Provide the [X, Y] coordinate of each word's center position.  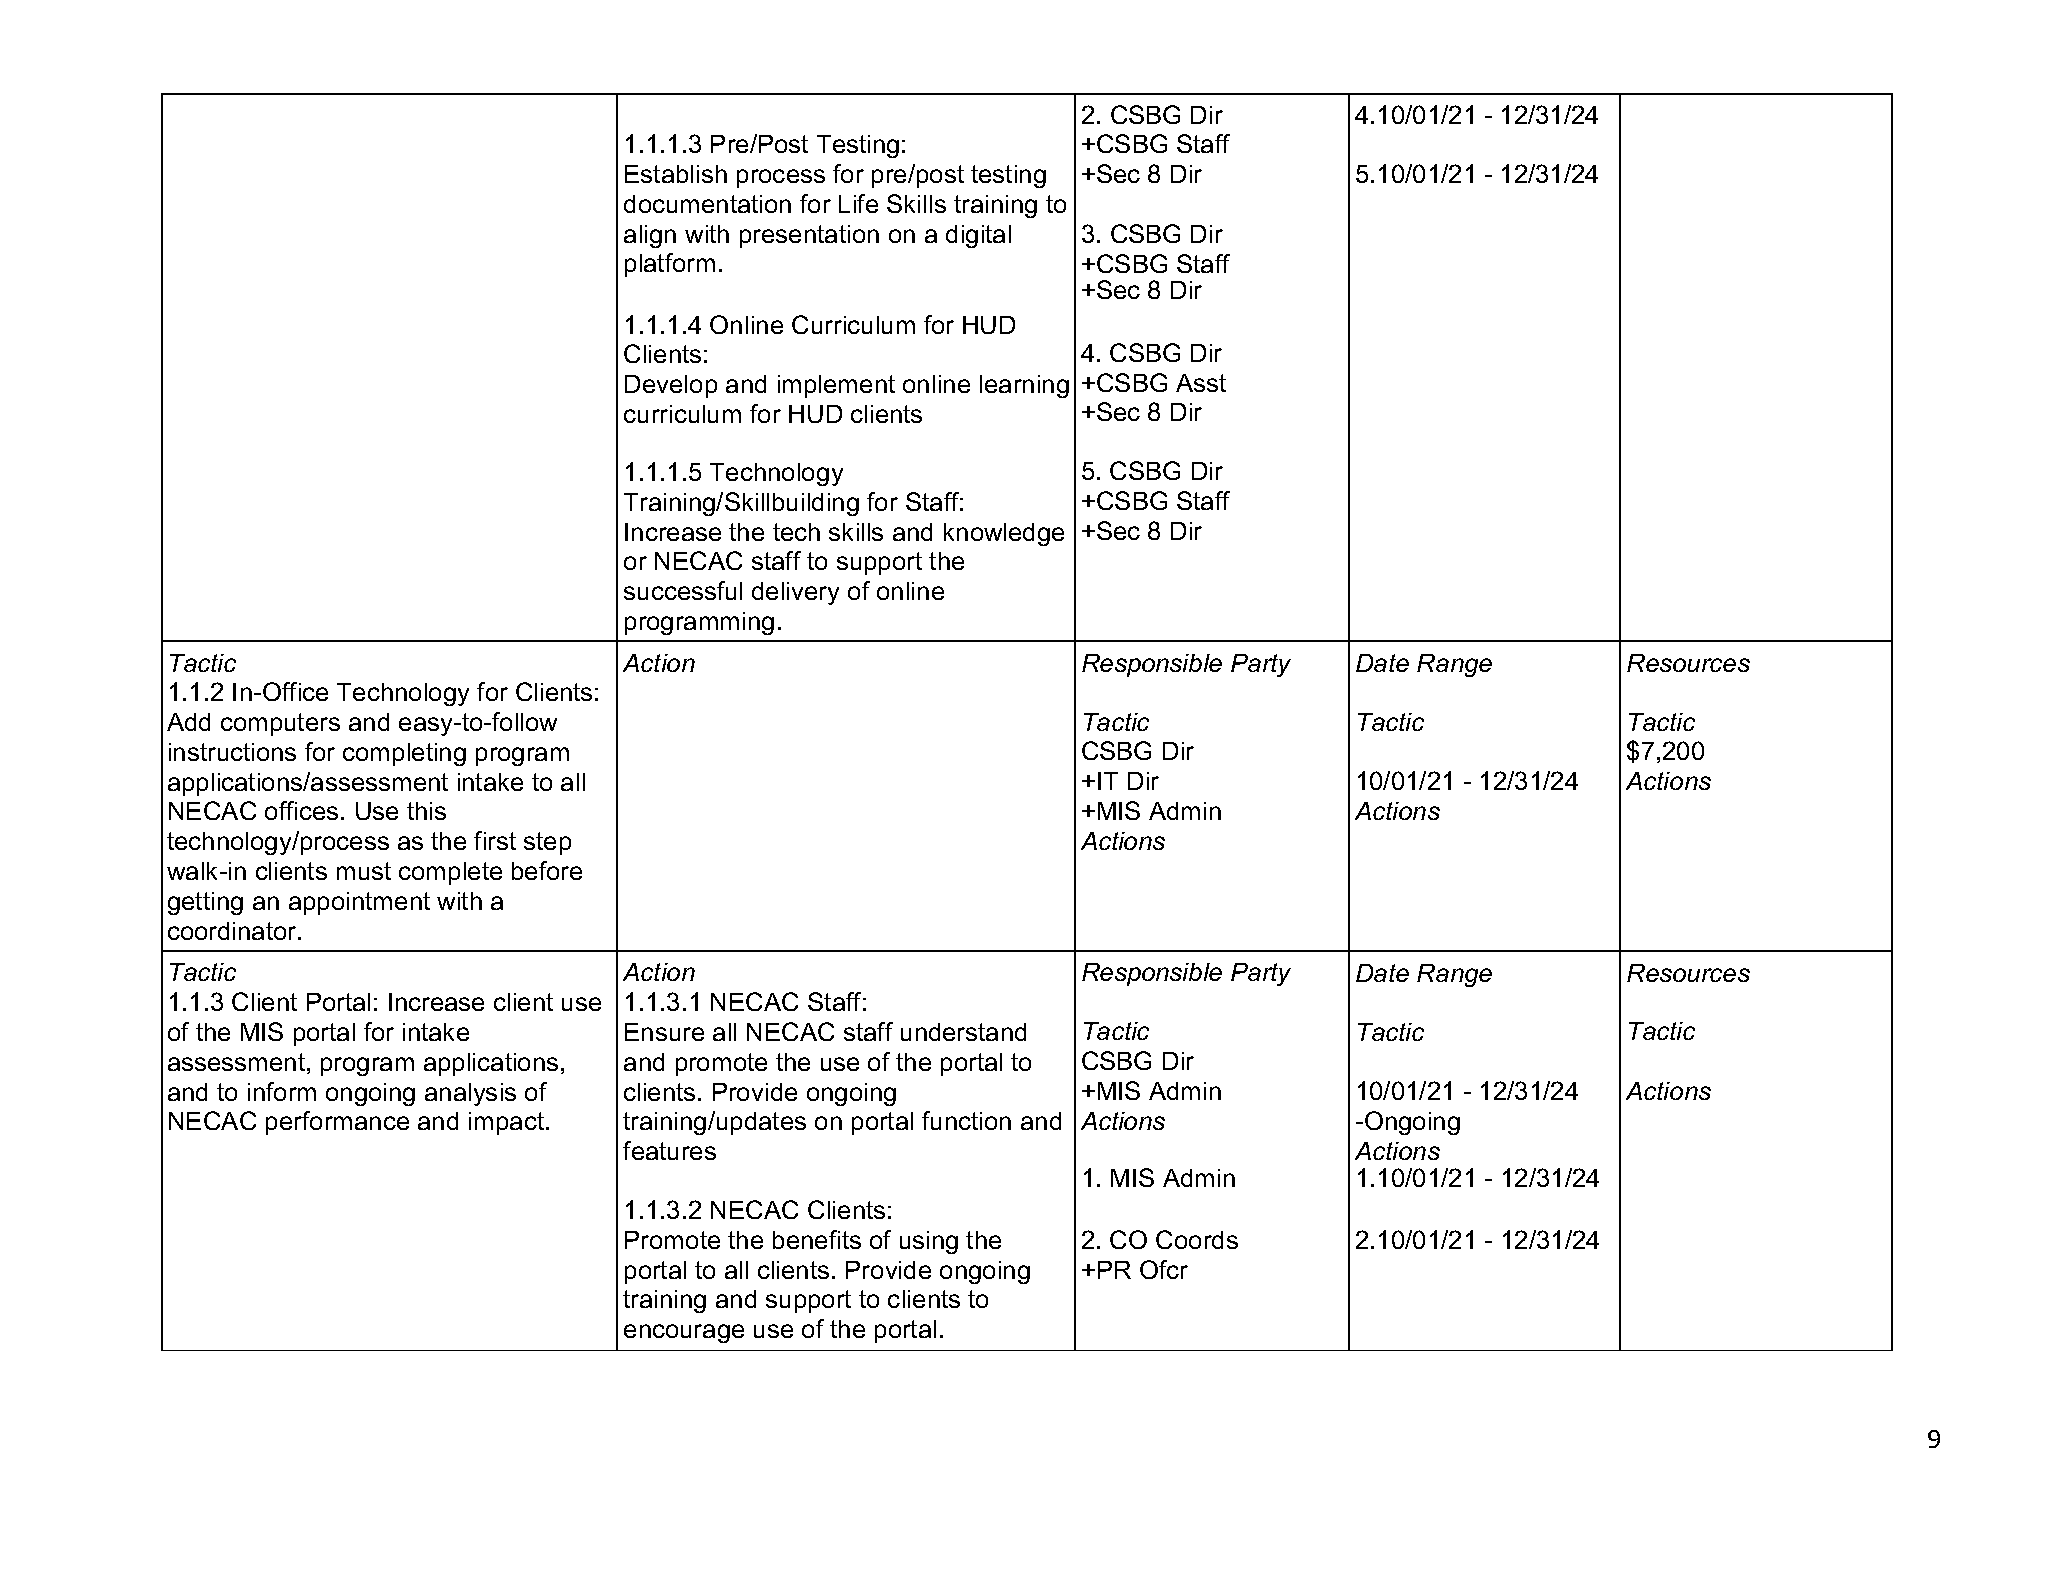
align [650, 236]
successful [683, 590]
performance [337, 1123]
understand [963, 1032]
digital [978, 236]
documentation [707, 204]
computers [280, 724]
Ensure [664, 1032]
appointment [359, 903]
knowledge [1004, 534]
